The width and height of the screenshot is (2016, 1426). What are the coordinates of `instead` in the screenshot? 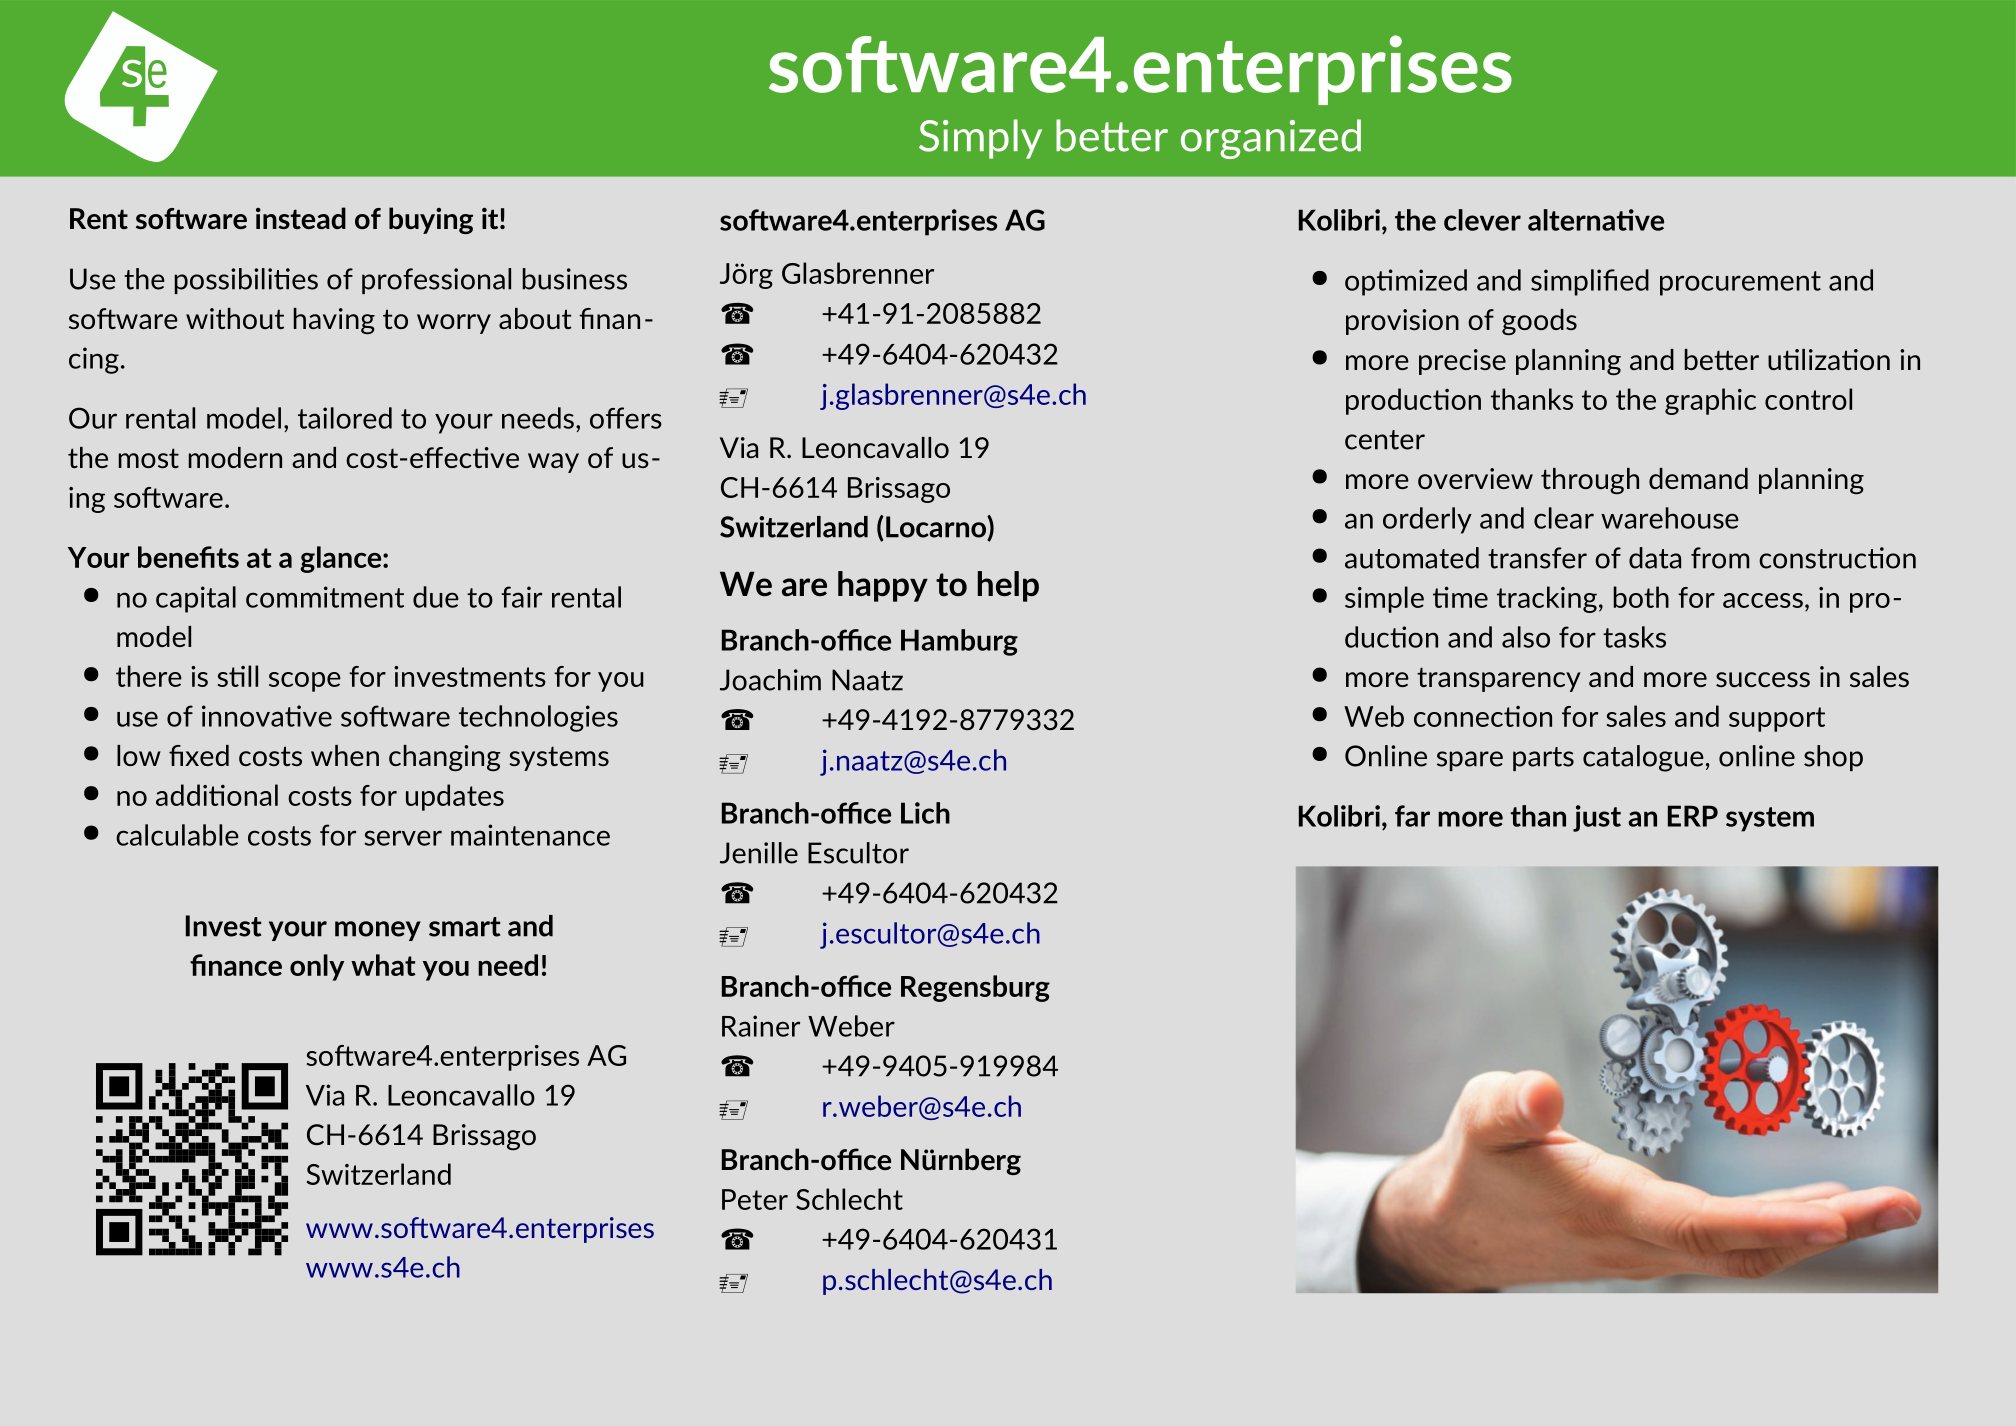 It's located at (301, 218).
